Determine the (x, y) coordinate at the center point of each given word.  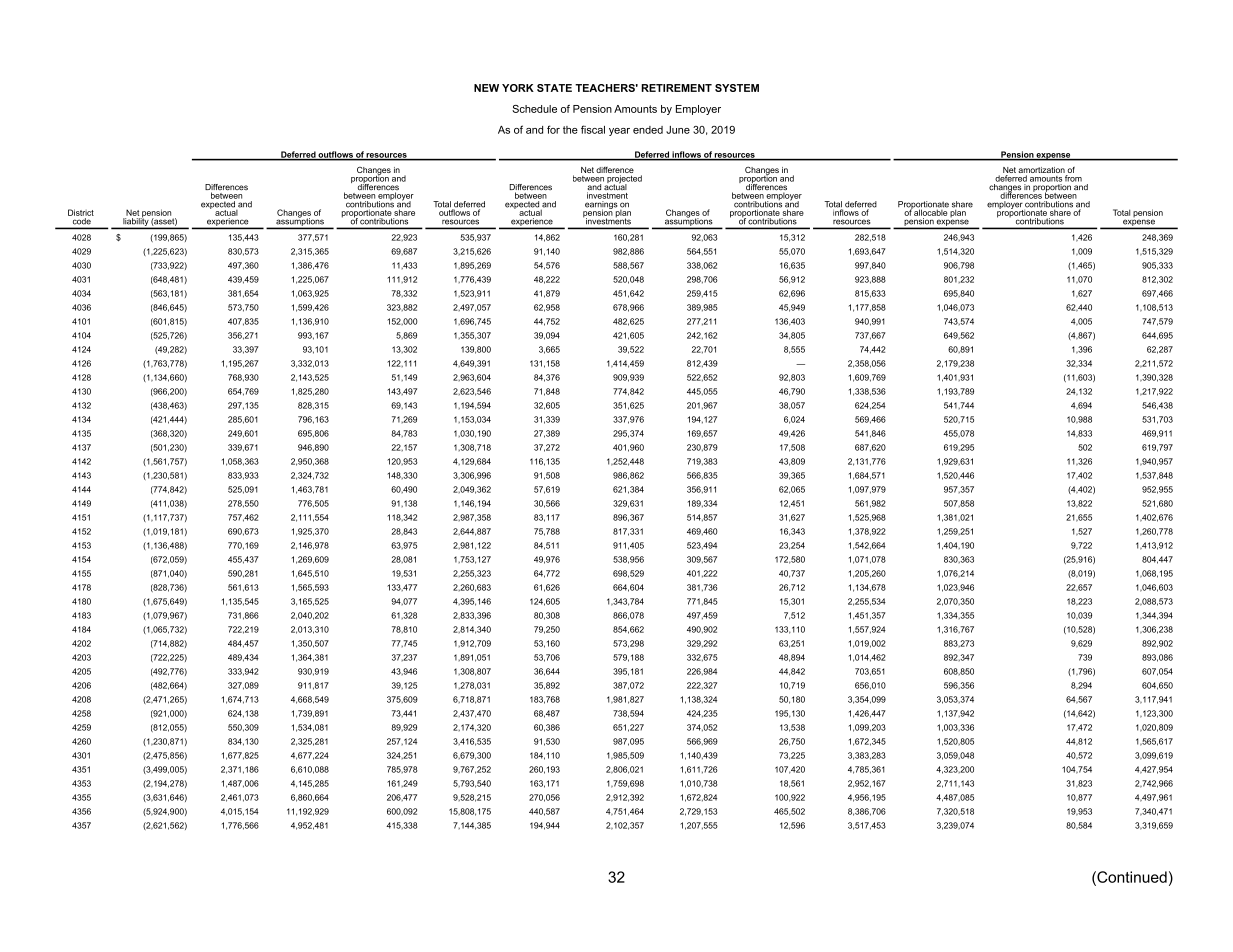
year (619, 132)
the (570, 130)
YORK (518, 88)
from (1073, 178)
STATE (554, 88)
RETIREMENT (676, 88)
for (553, 129)
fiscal (593, 129)
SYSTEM (737, 88)
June (678, 130)
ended (648, 130)
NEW (486, 88)
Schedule (534, 109)
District (81, 212)
